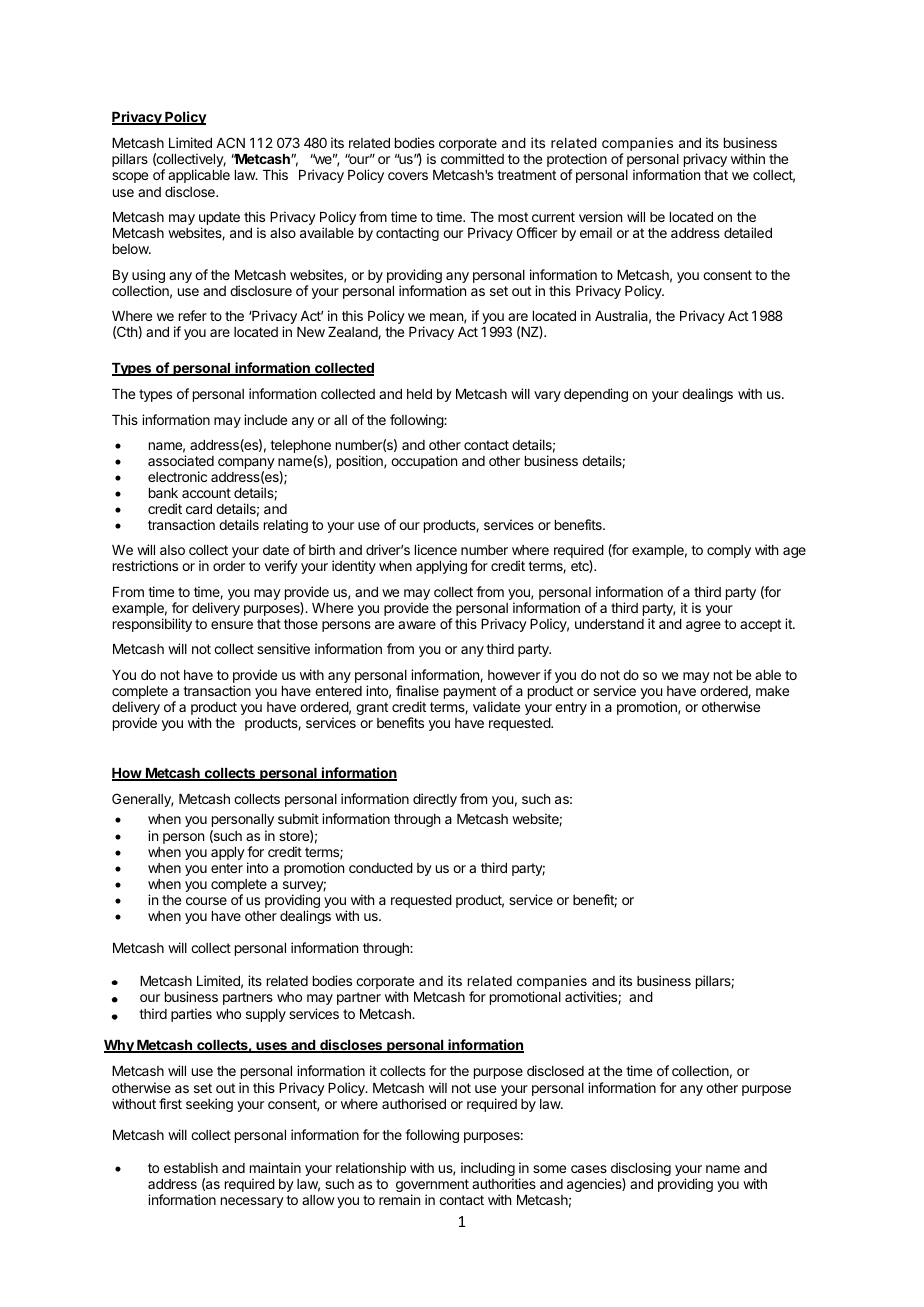 The image size is (924, 1307). I want to click on ensure, so click(232, 625).
